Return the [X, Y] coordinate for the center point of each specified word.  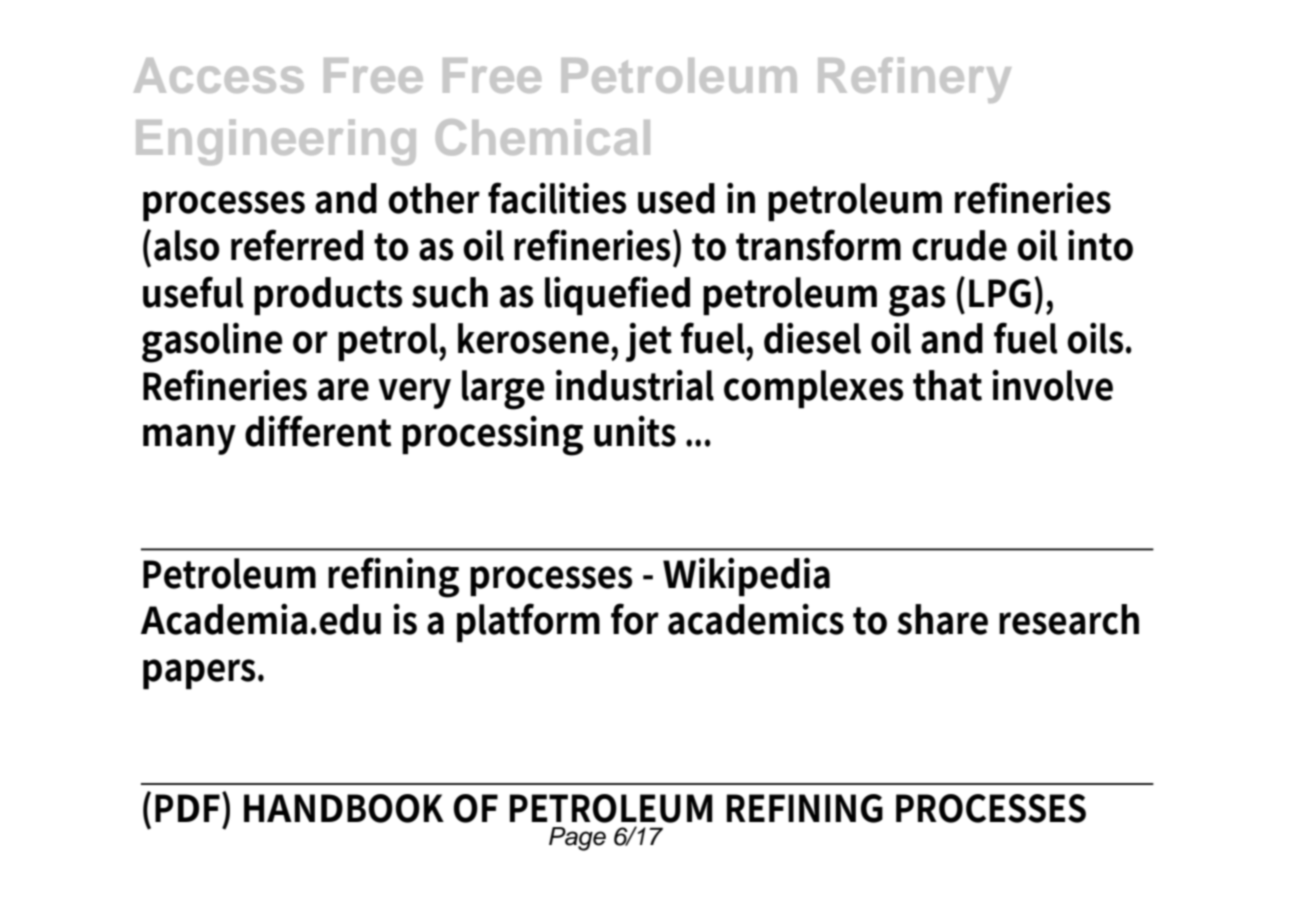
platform [528, 622]
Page [577, 839]
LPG [1000, 293]
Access [219, 75]
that [947, 385]
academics [756, 619]
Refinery [914, 80]
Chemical [543, 137]
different [318, 431]
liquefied [617, 295]
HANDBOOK [344, 808]
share [942, 619]
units [635, 431]
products [328, 296]
